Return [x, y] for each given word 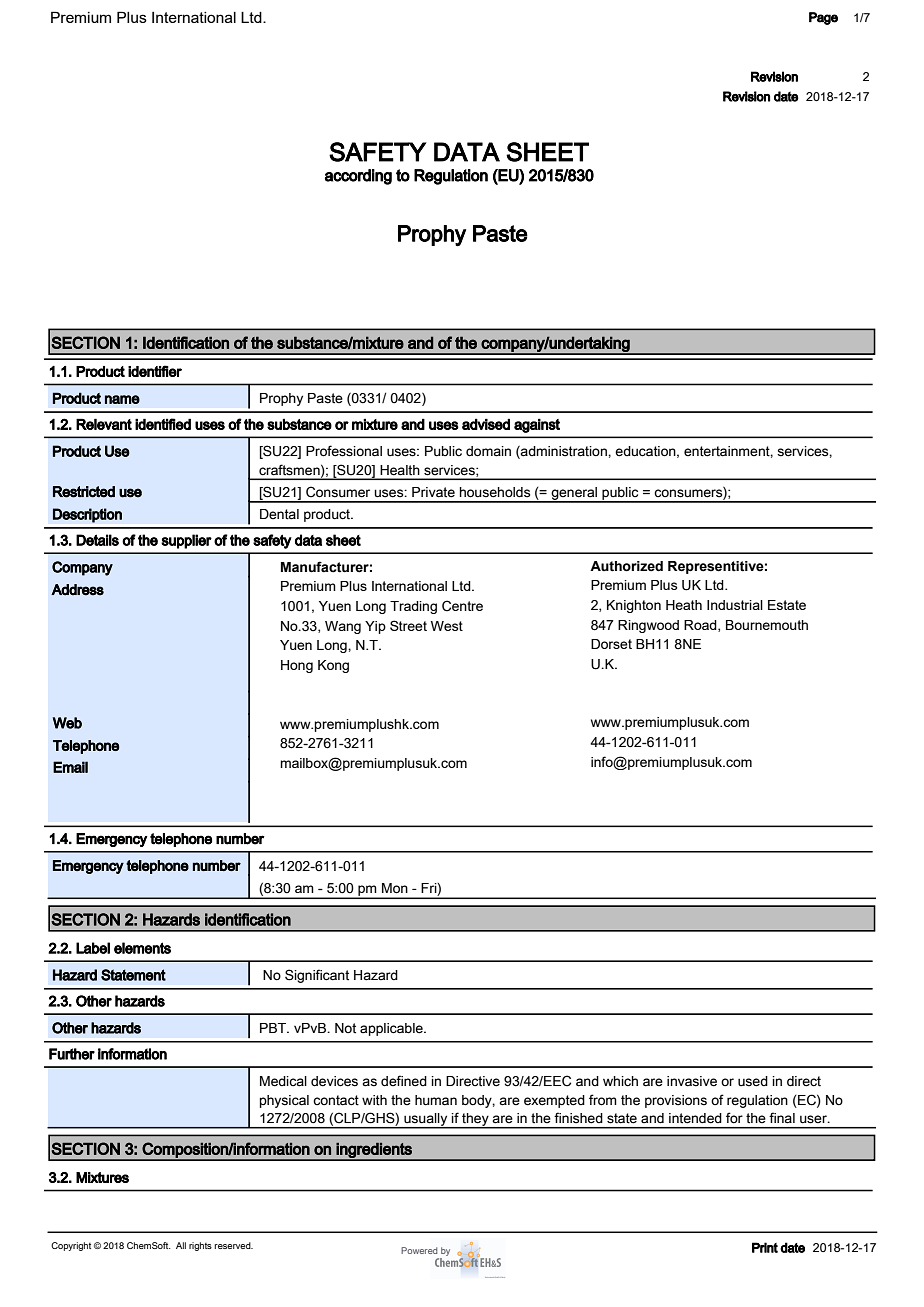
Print [765, 1247]
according [358, 177]
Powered [419, 1250]
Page [823, 18]
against [537, 425]
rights [200, 1246]
